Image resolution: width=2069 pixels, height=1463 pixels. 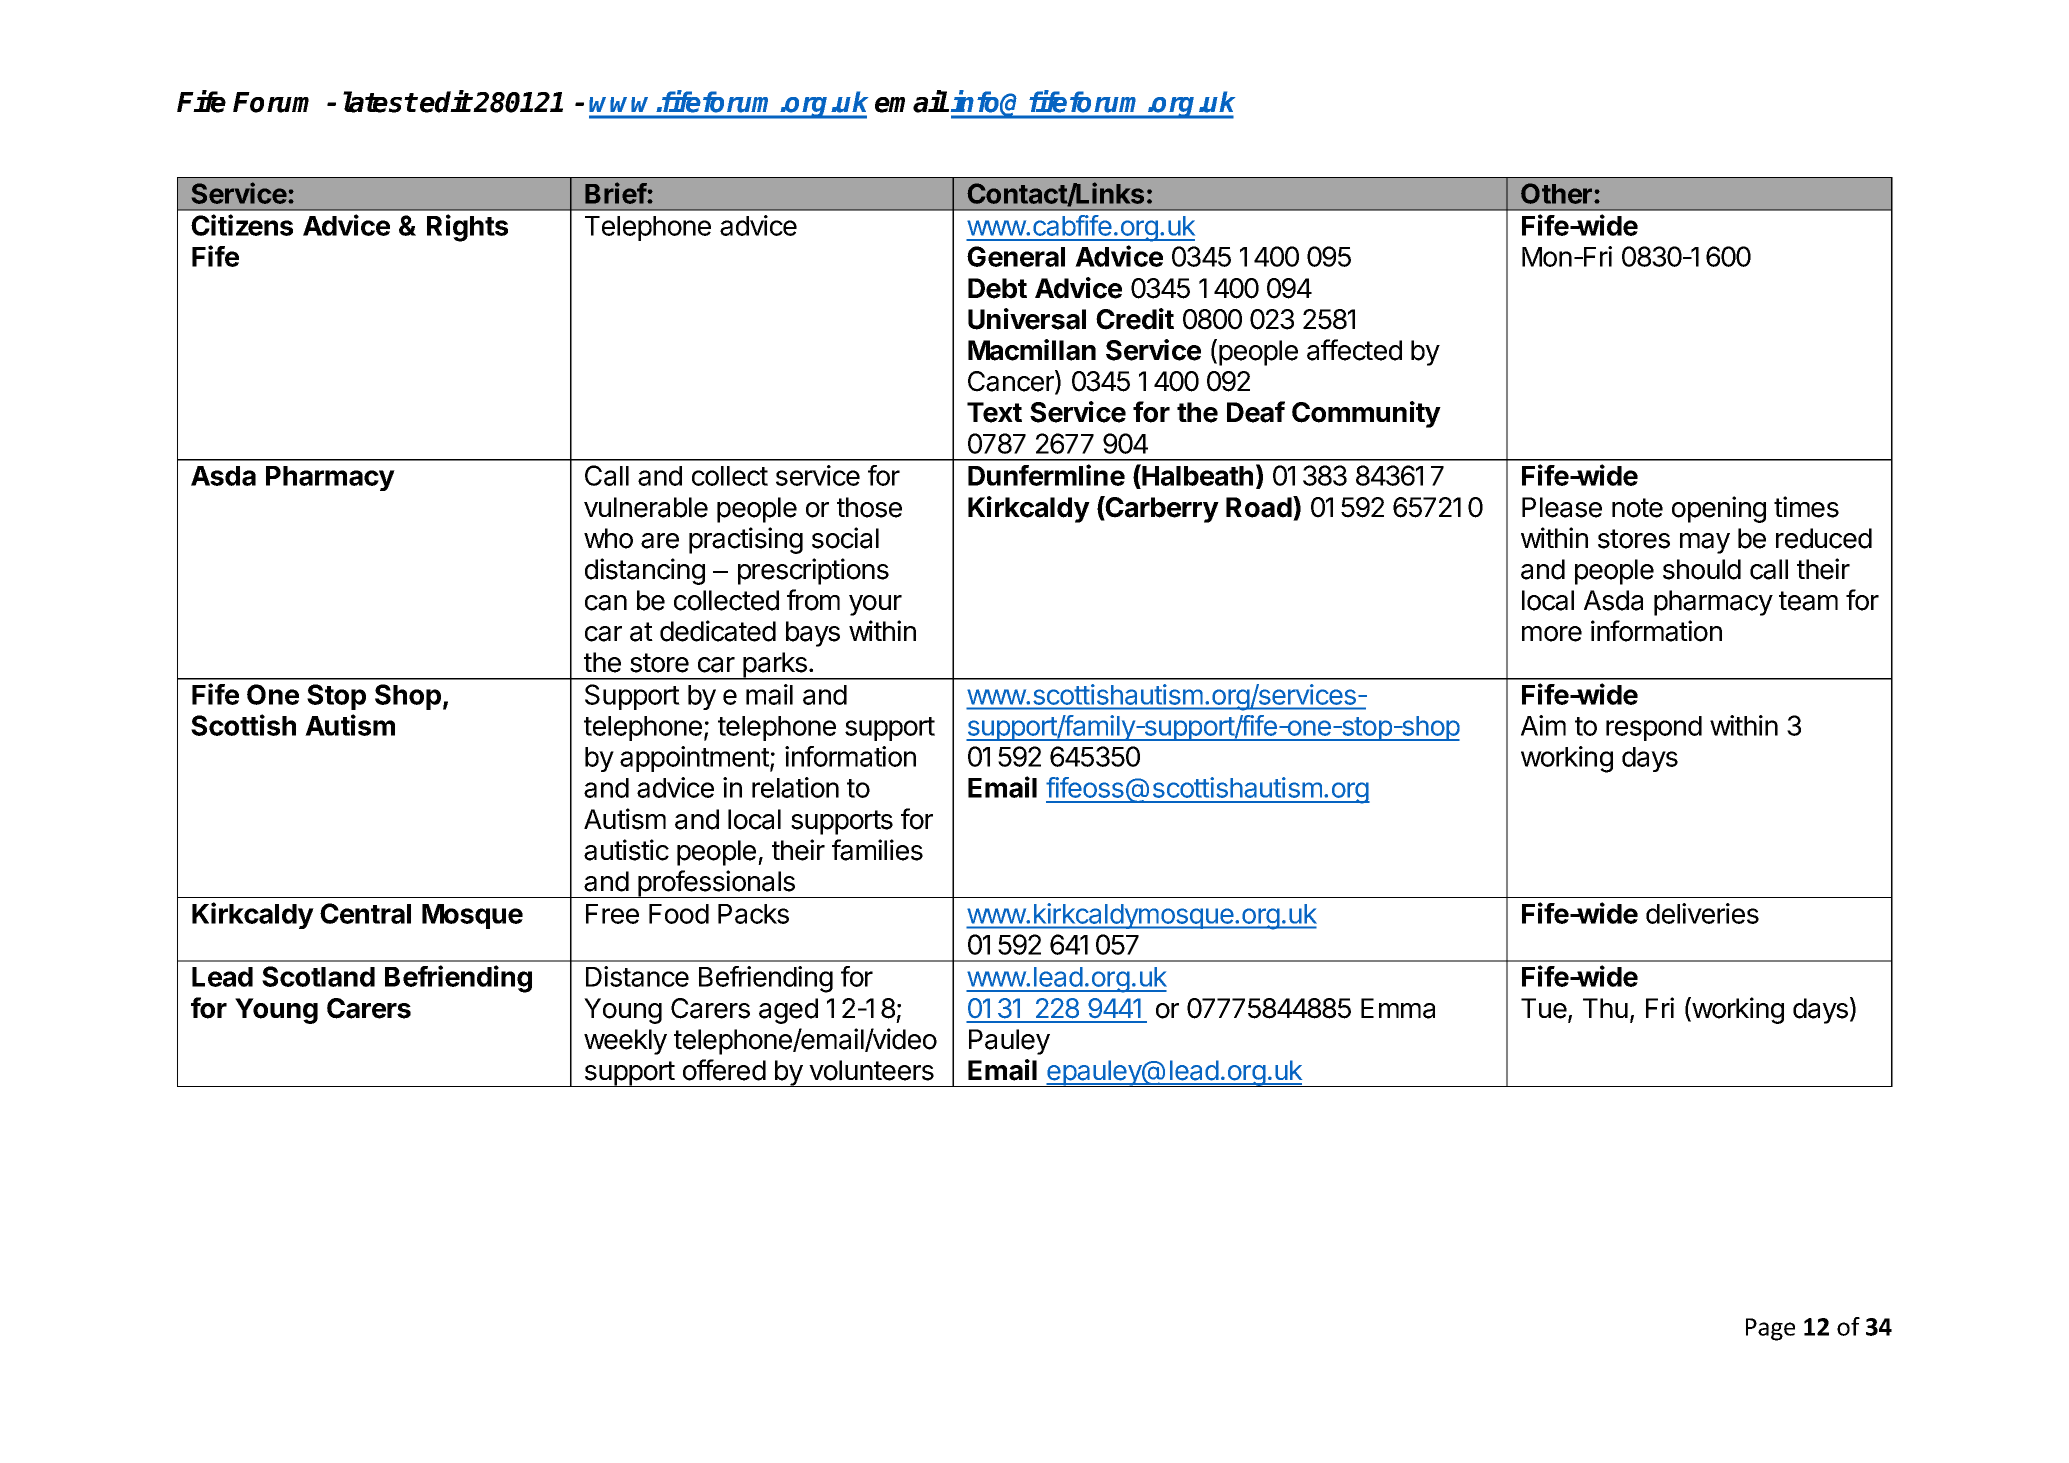 I want to click on your, so click(x=875, y=605).
